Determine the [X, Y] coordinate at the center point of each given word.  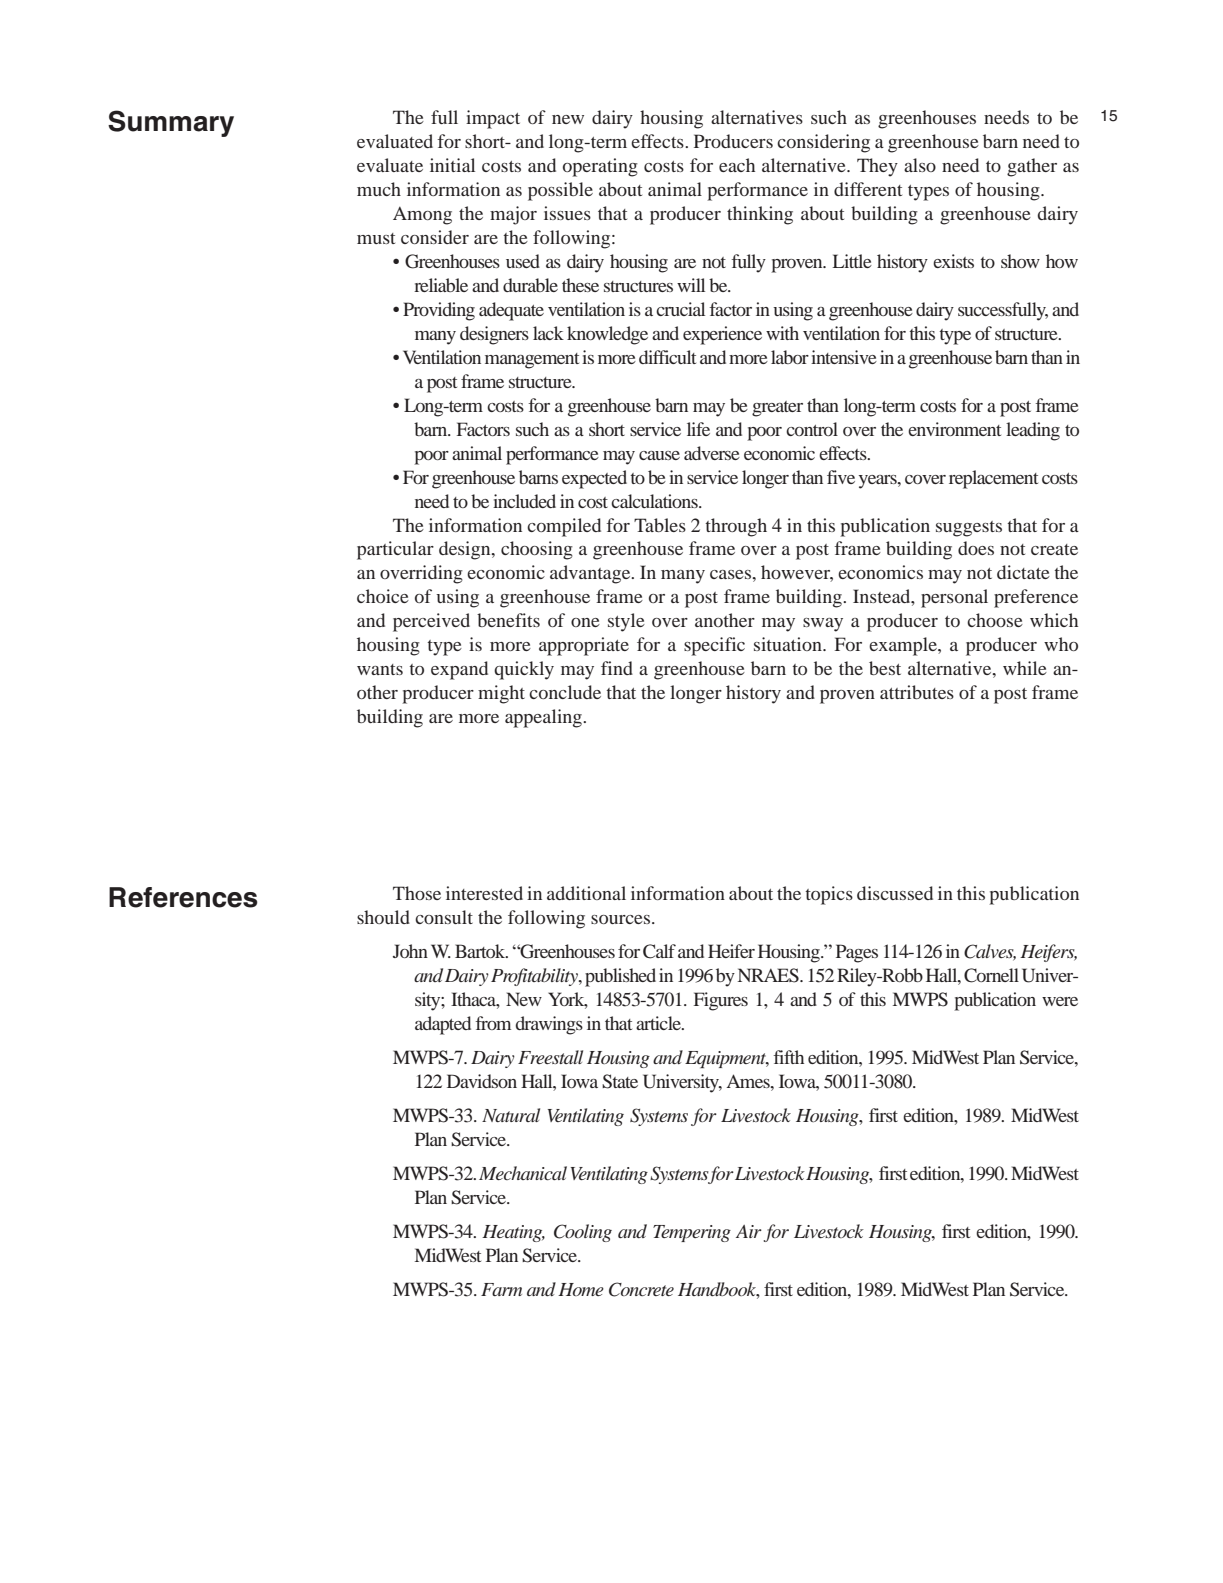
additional [586, 893]
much [379, 189]
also [920, 165]
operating [600, 167]
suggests [969, 529]
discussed [895, 893]
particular [395, 550]
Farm [501, 1289]
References [183, 897]
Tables [660, 525]
